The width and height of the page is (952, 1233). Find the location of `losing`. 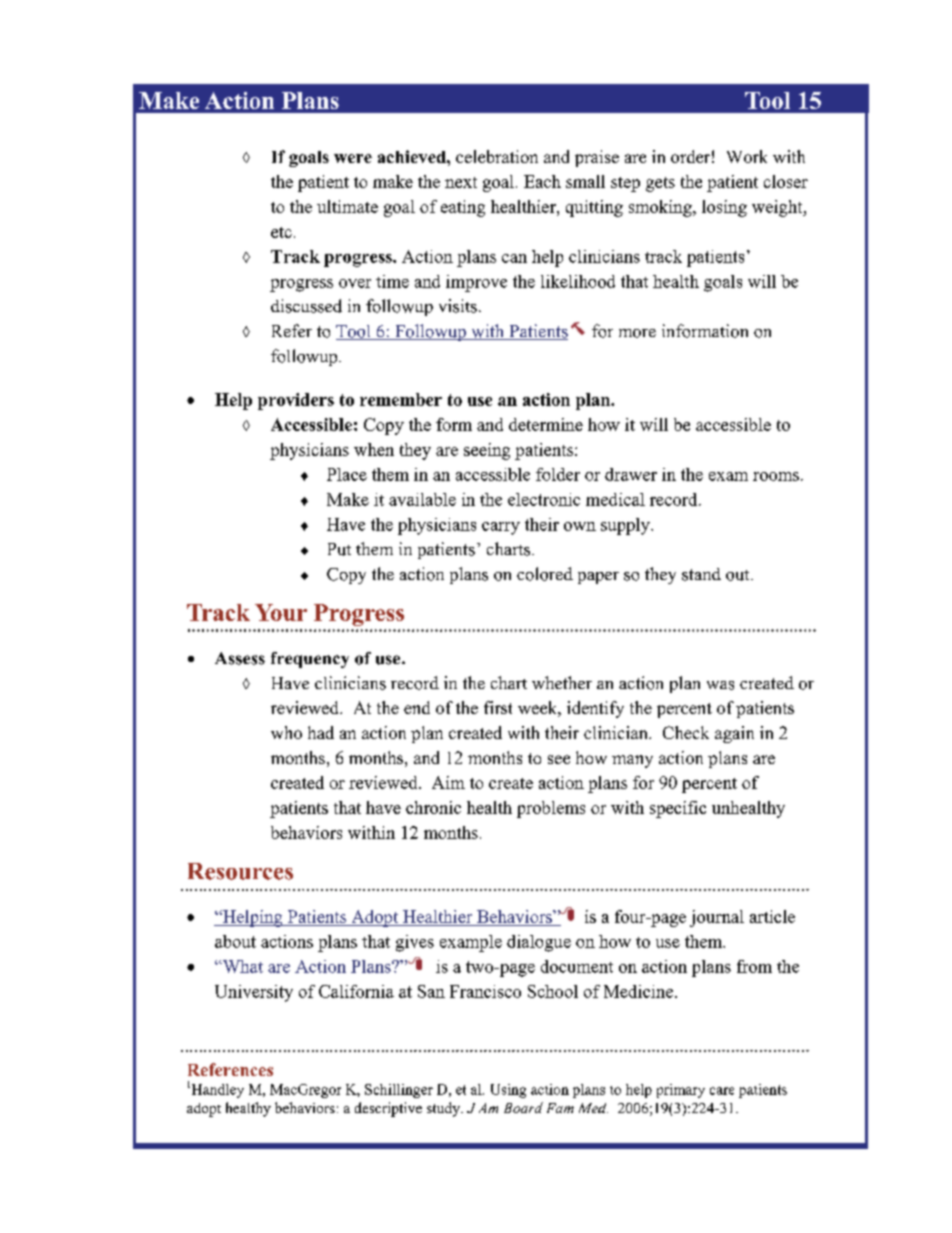

losing is located at coordinates (724, 208).
